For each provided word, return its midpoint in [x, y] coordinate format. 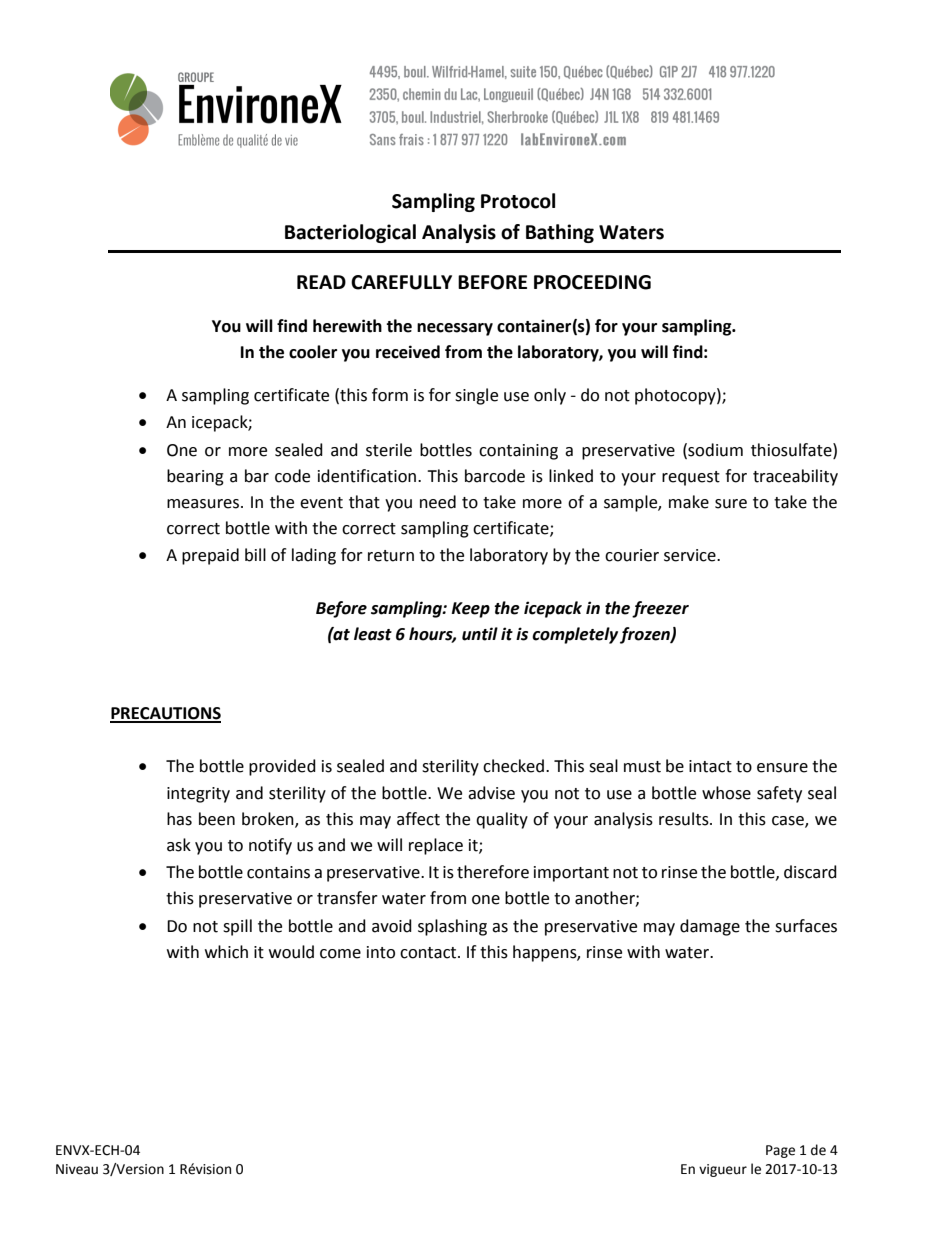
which [226, 952]
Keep [470, 610]
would [291, 952]
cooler [313, 352]
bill [255, 555]
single [476, 396]
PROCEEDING [592, 282]
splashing [452, 927]
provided [282, 767]
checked [513, 766]
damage [710, 927]
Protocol [518, 201]
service [691, 555]
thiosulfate [792, 450]
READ [321, 282]
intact [710, 766]
